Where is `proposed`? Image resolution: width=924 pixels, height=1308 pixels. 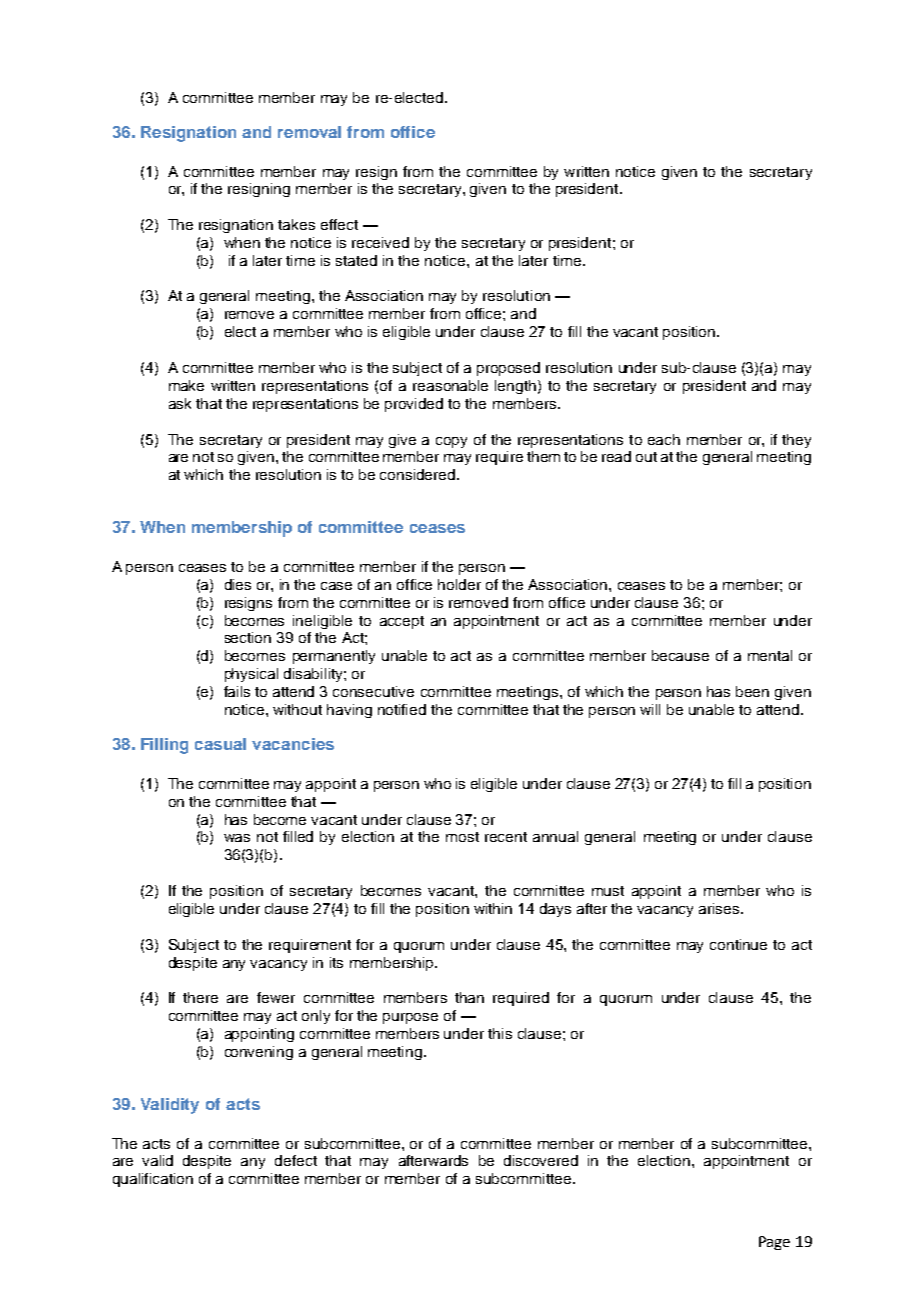
proposed is located at coordinates (508, 369).
